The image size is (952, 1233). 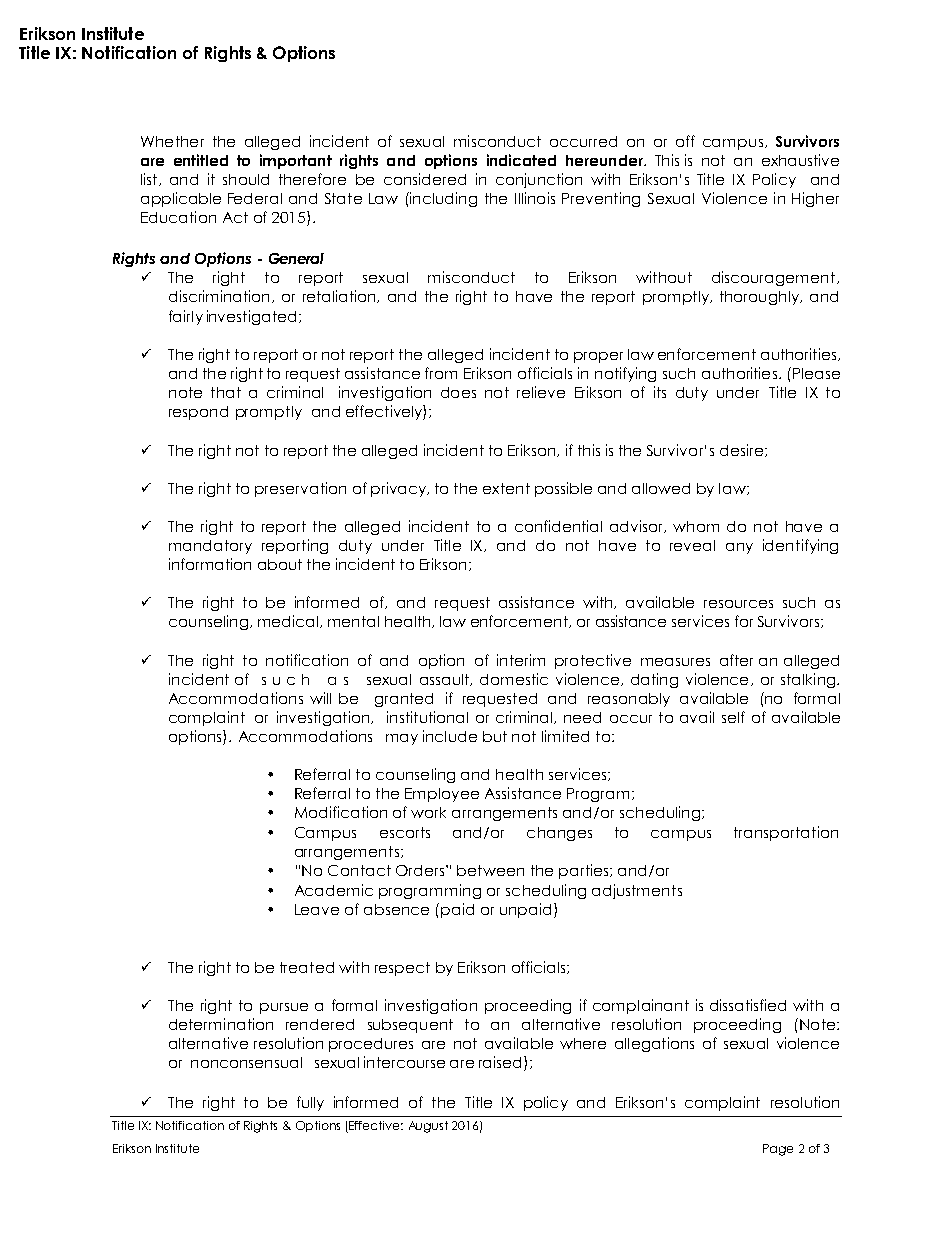 What do you see at coordinates (288, 621) in the screenshot?
I see `medical` at bounding box center [288, 621].
